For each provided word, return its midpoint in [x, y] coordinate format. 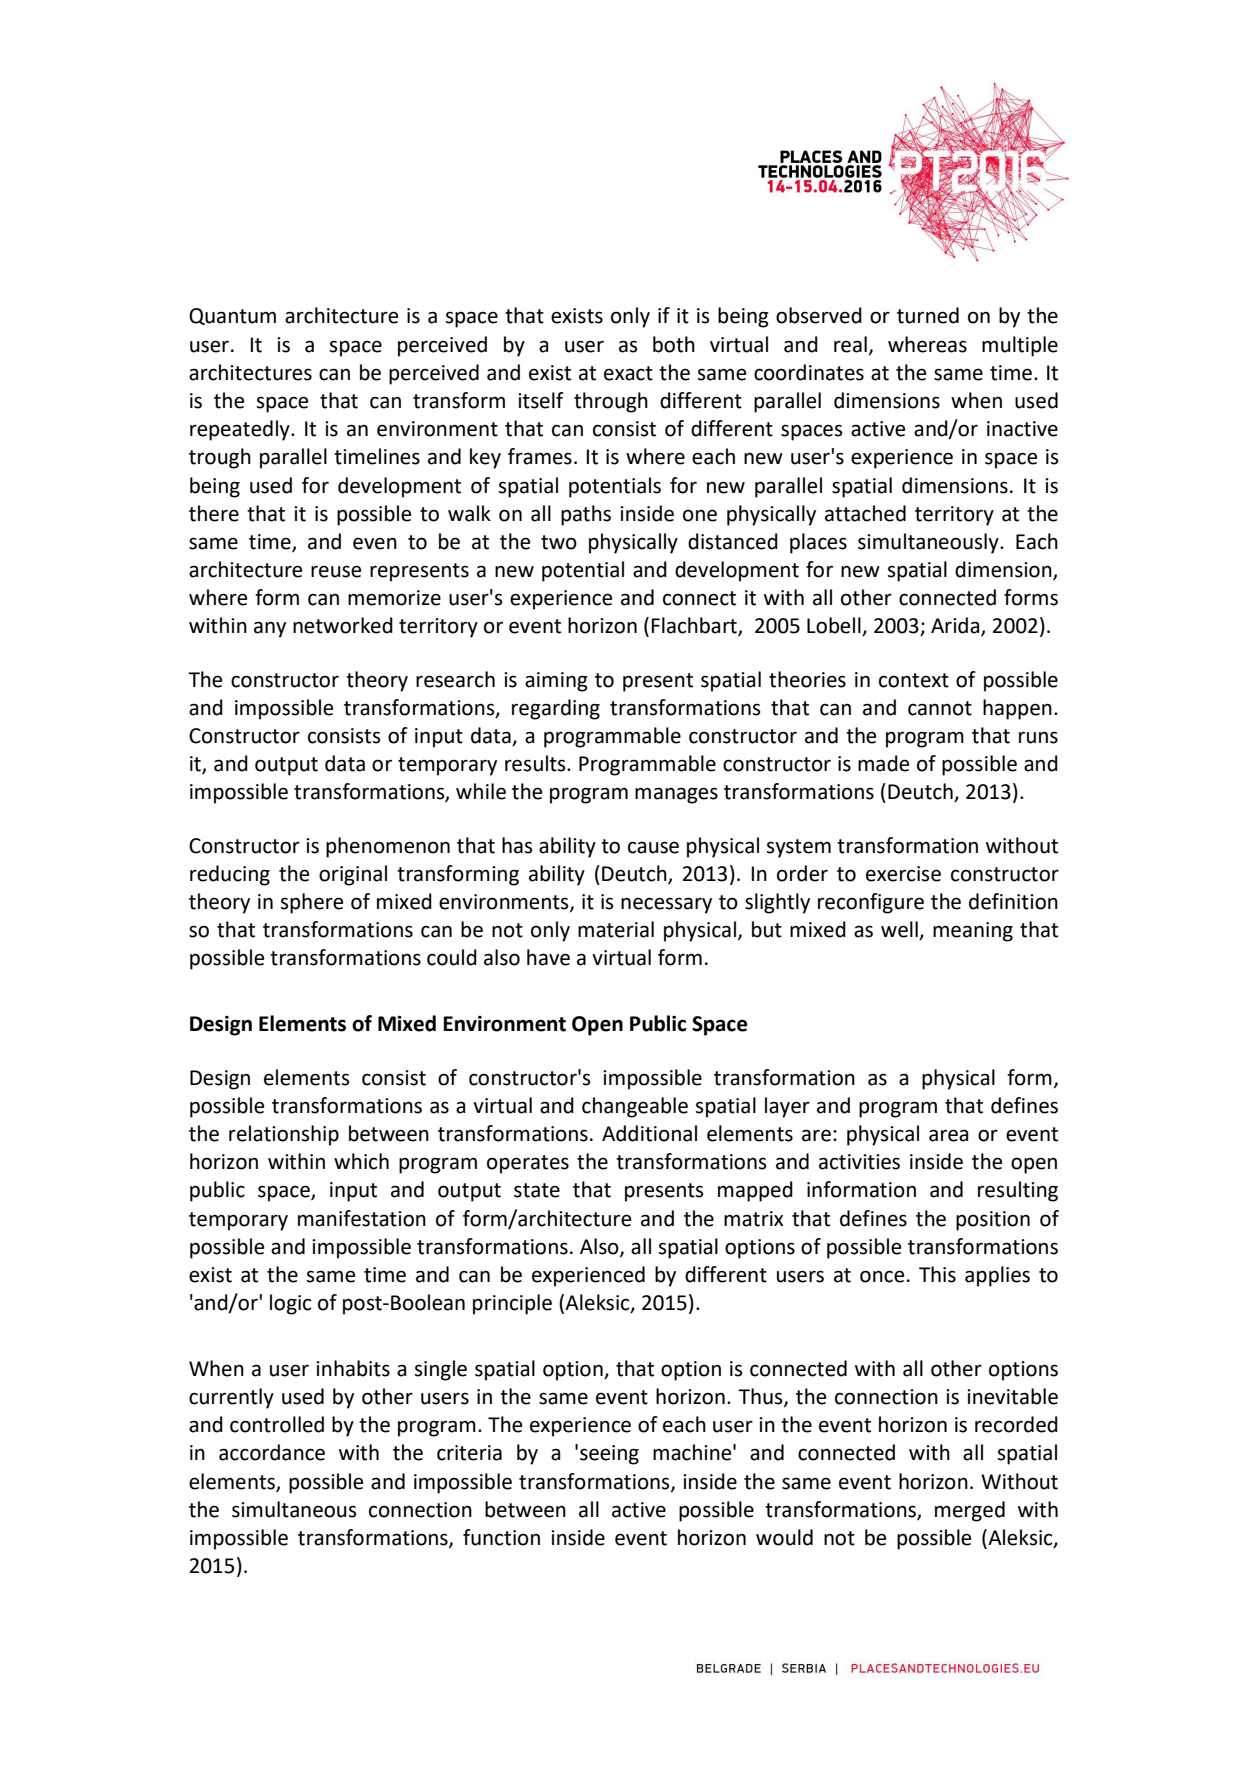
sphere [312, 903]
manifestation [362, 1218]
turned [928, 315]
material [616, 929]
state [537, 1190]
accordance [272, 1452]
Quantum [232, 316]
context [914, 680]
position [993, 1221]
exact [628, 373]
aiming [556, 682]
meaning [973, 932]
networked [343, 625]
